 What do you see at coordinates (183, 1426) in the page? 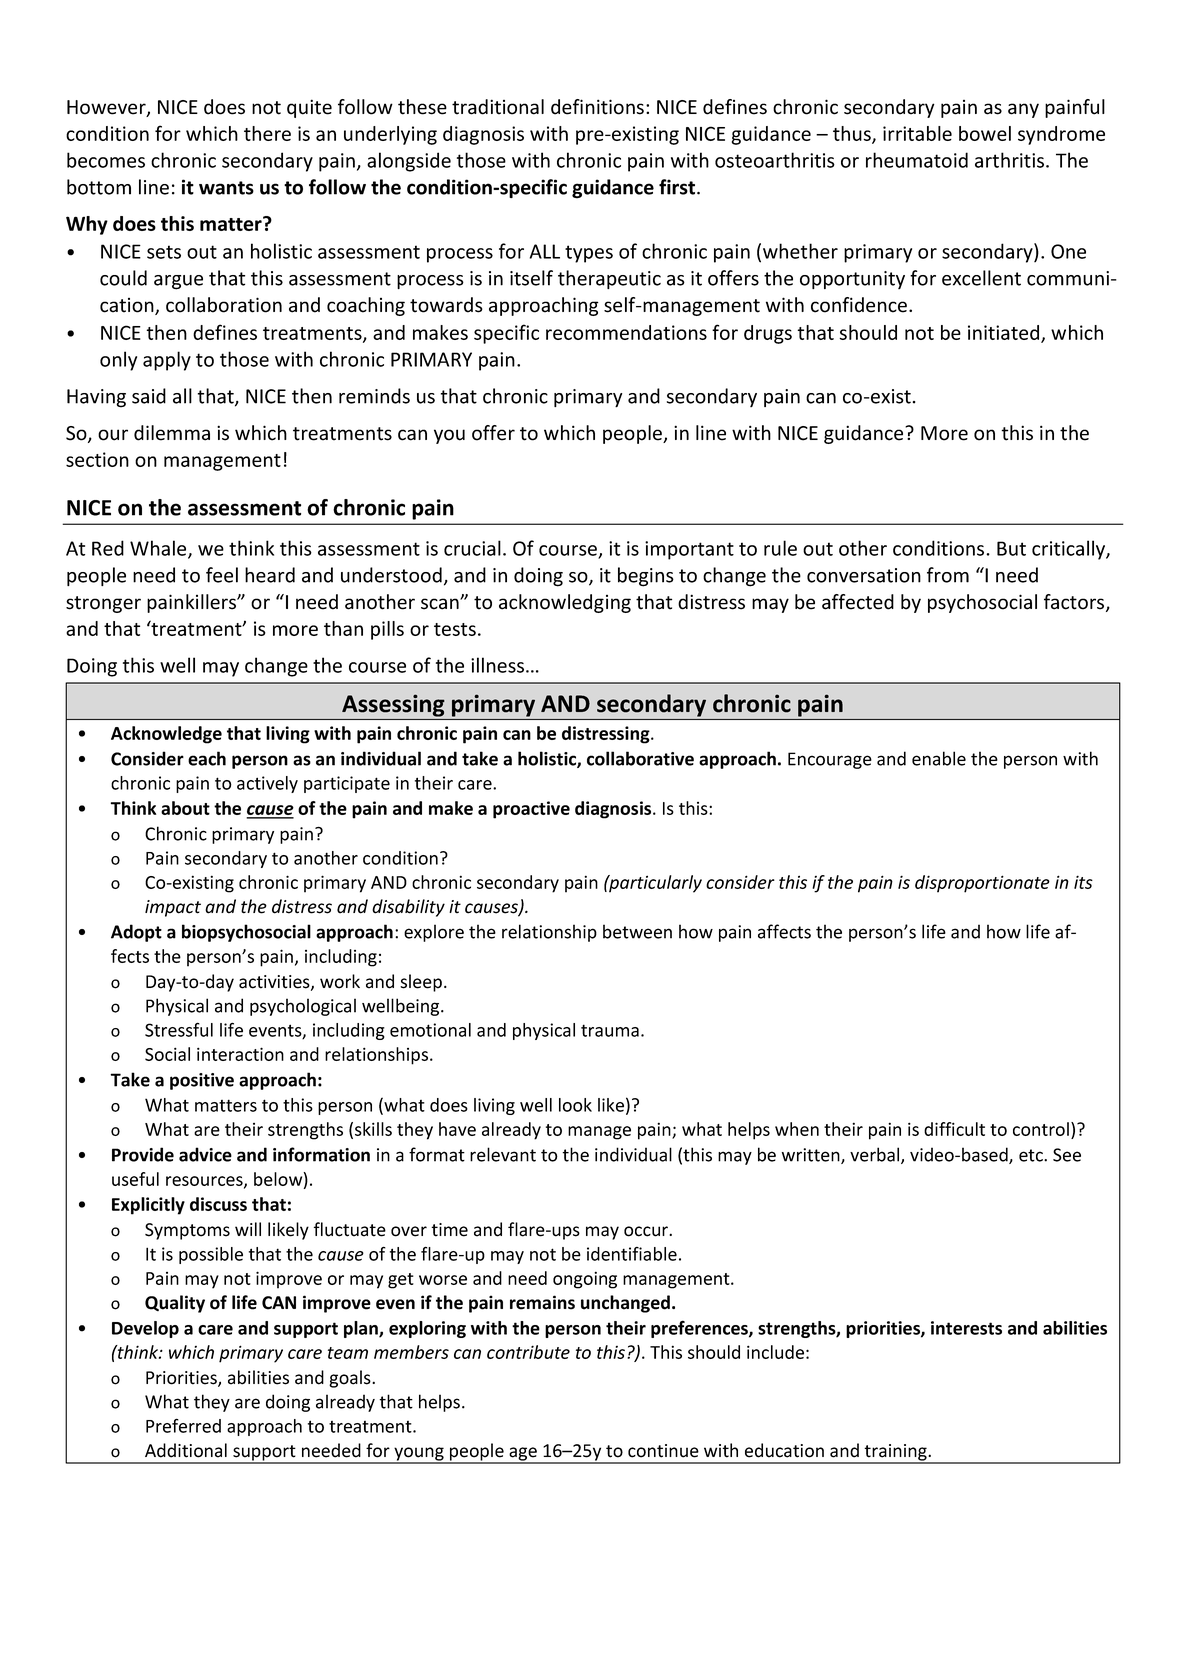
I see `Preferred` at bounding box center [183, 1426].
